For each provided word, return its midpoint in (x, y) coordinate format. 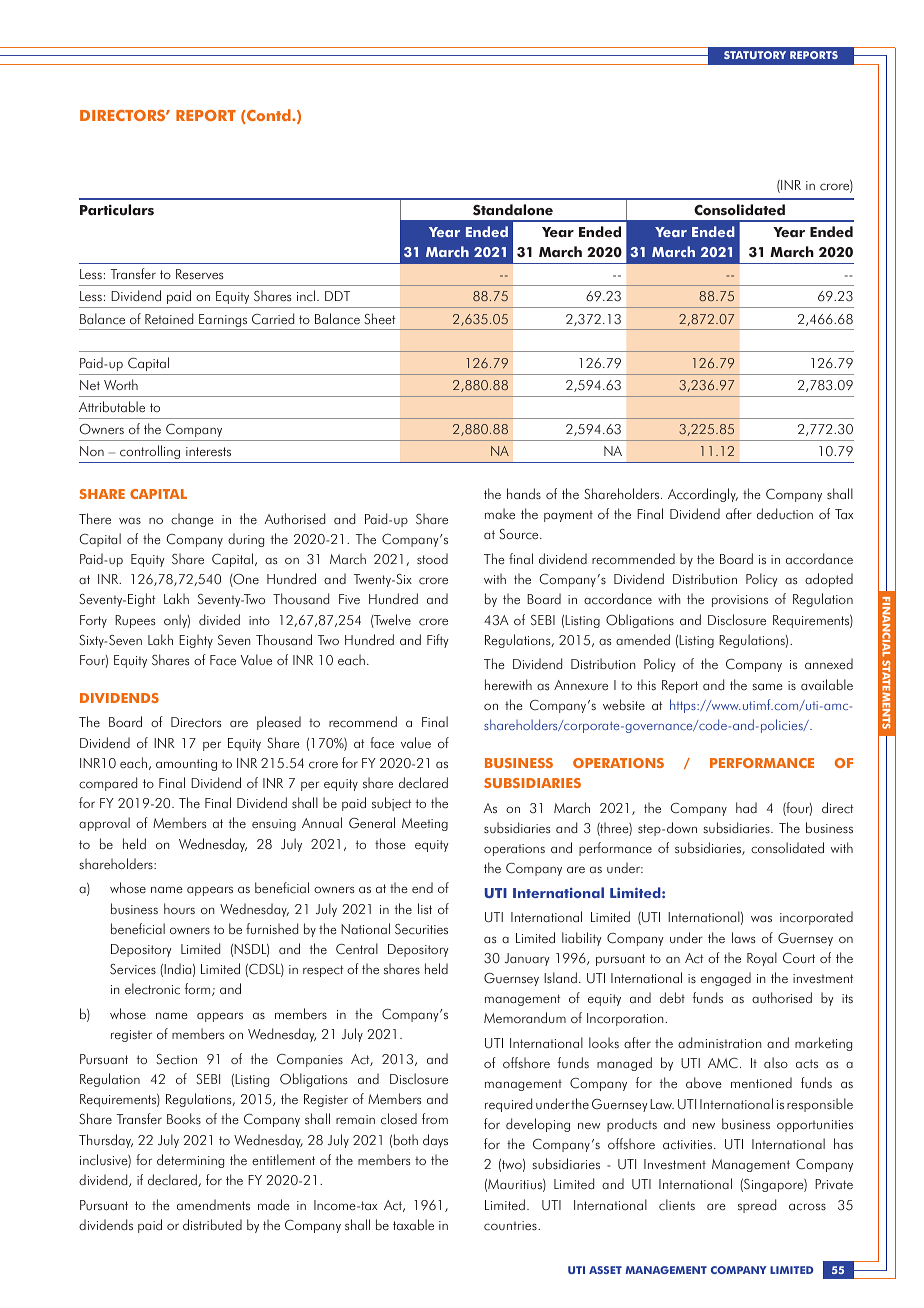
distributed (212, 1225)
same (767, 687)
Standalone (513, 210)
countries (511, 1226)
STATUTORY (755, 55)
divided (219, 620)
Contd (269, 116)
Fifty (437, 641)
